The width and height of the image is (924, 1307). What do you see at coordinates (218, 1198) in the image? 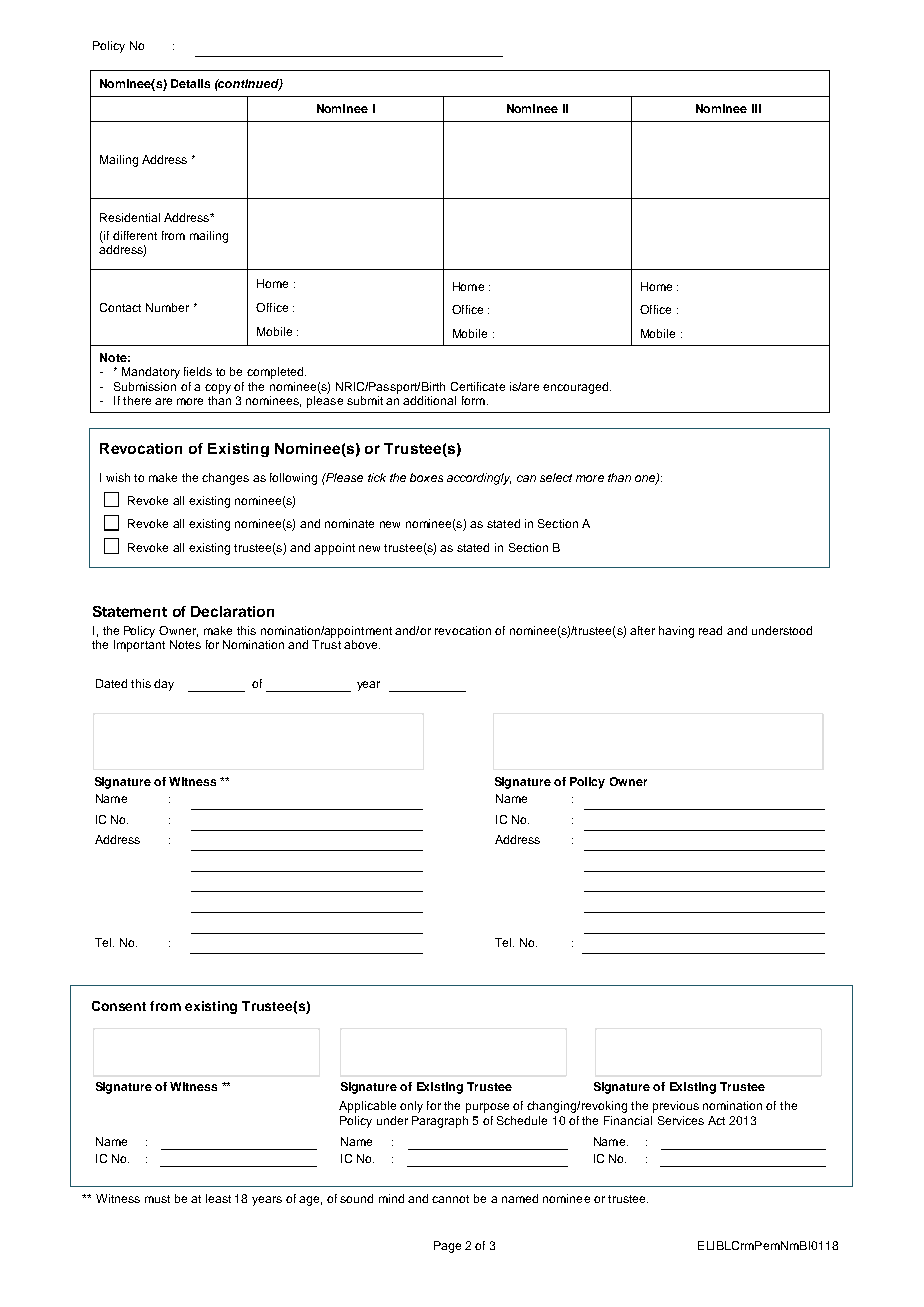
I see `least` at bounding box center [218, 1198].
